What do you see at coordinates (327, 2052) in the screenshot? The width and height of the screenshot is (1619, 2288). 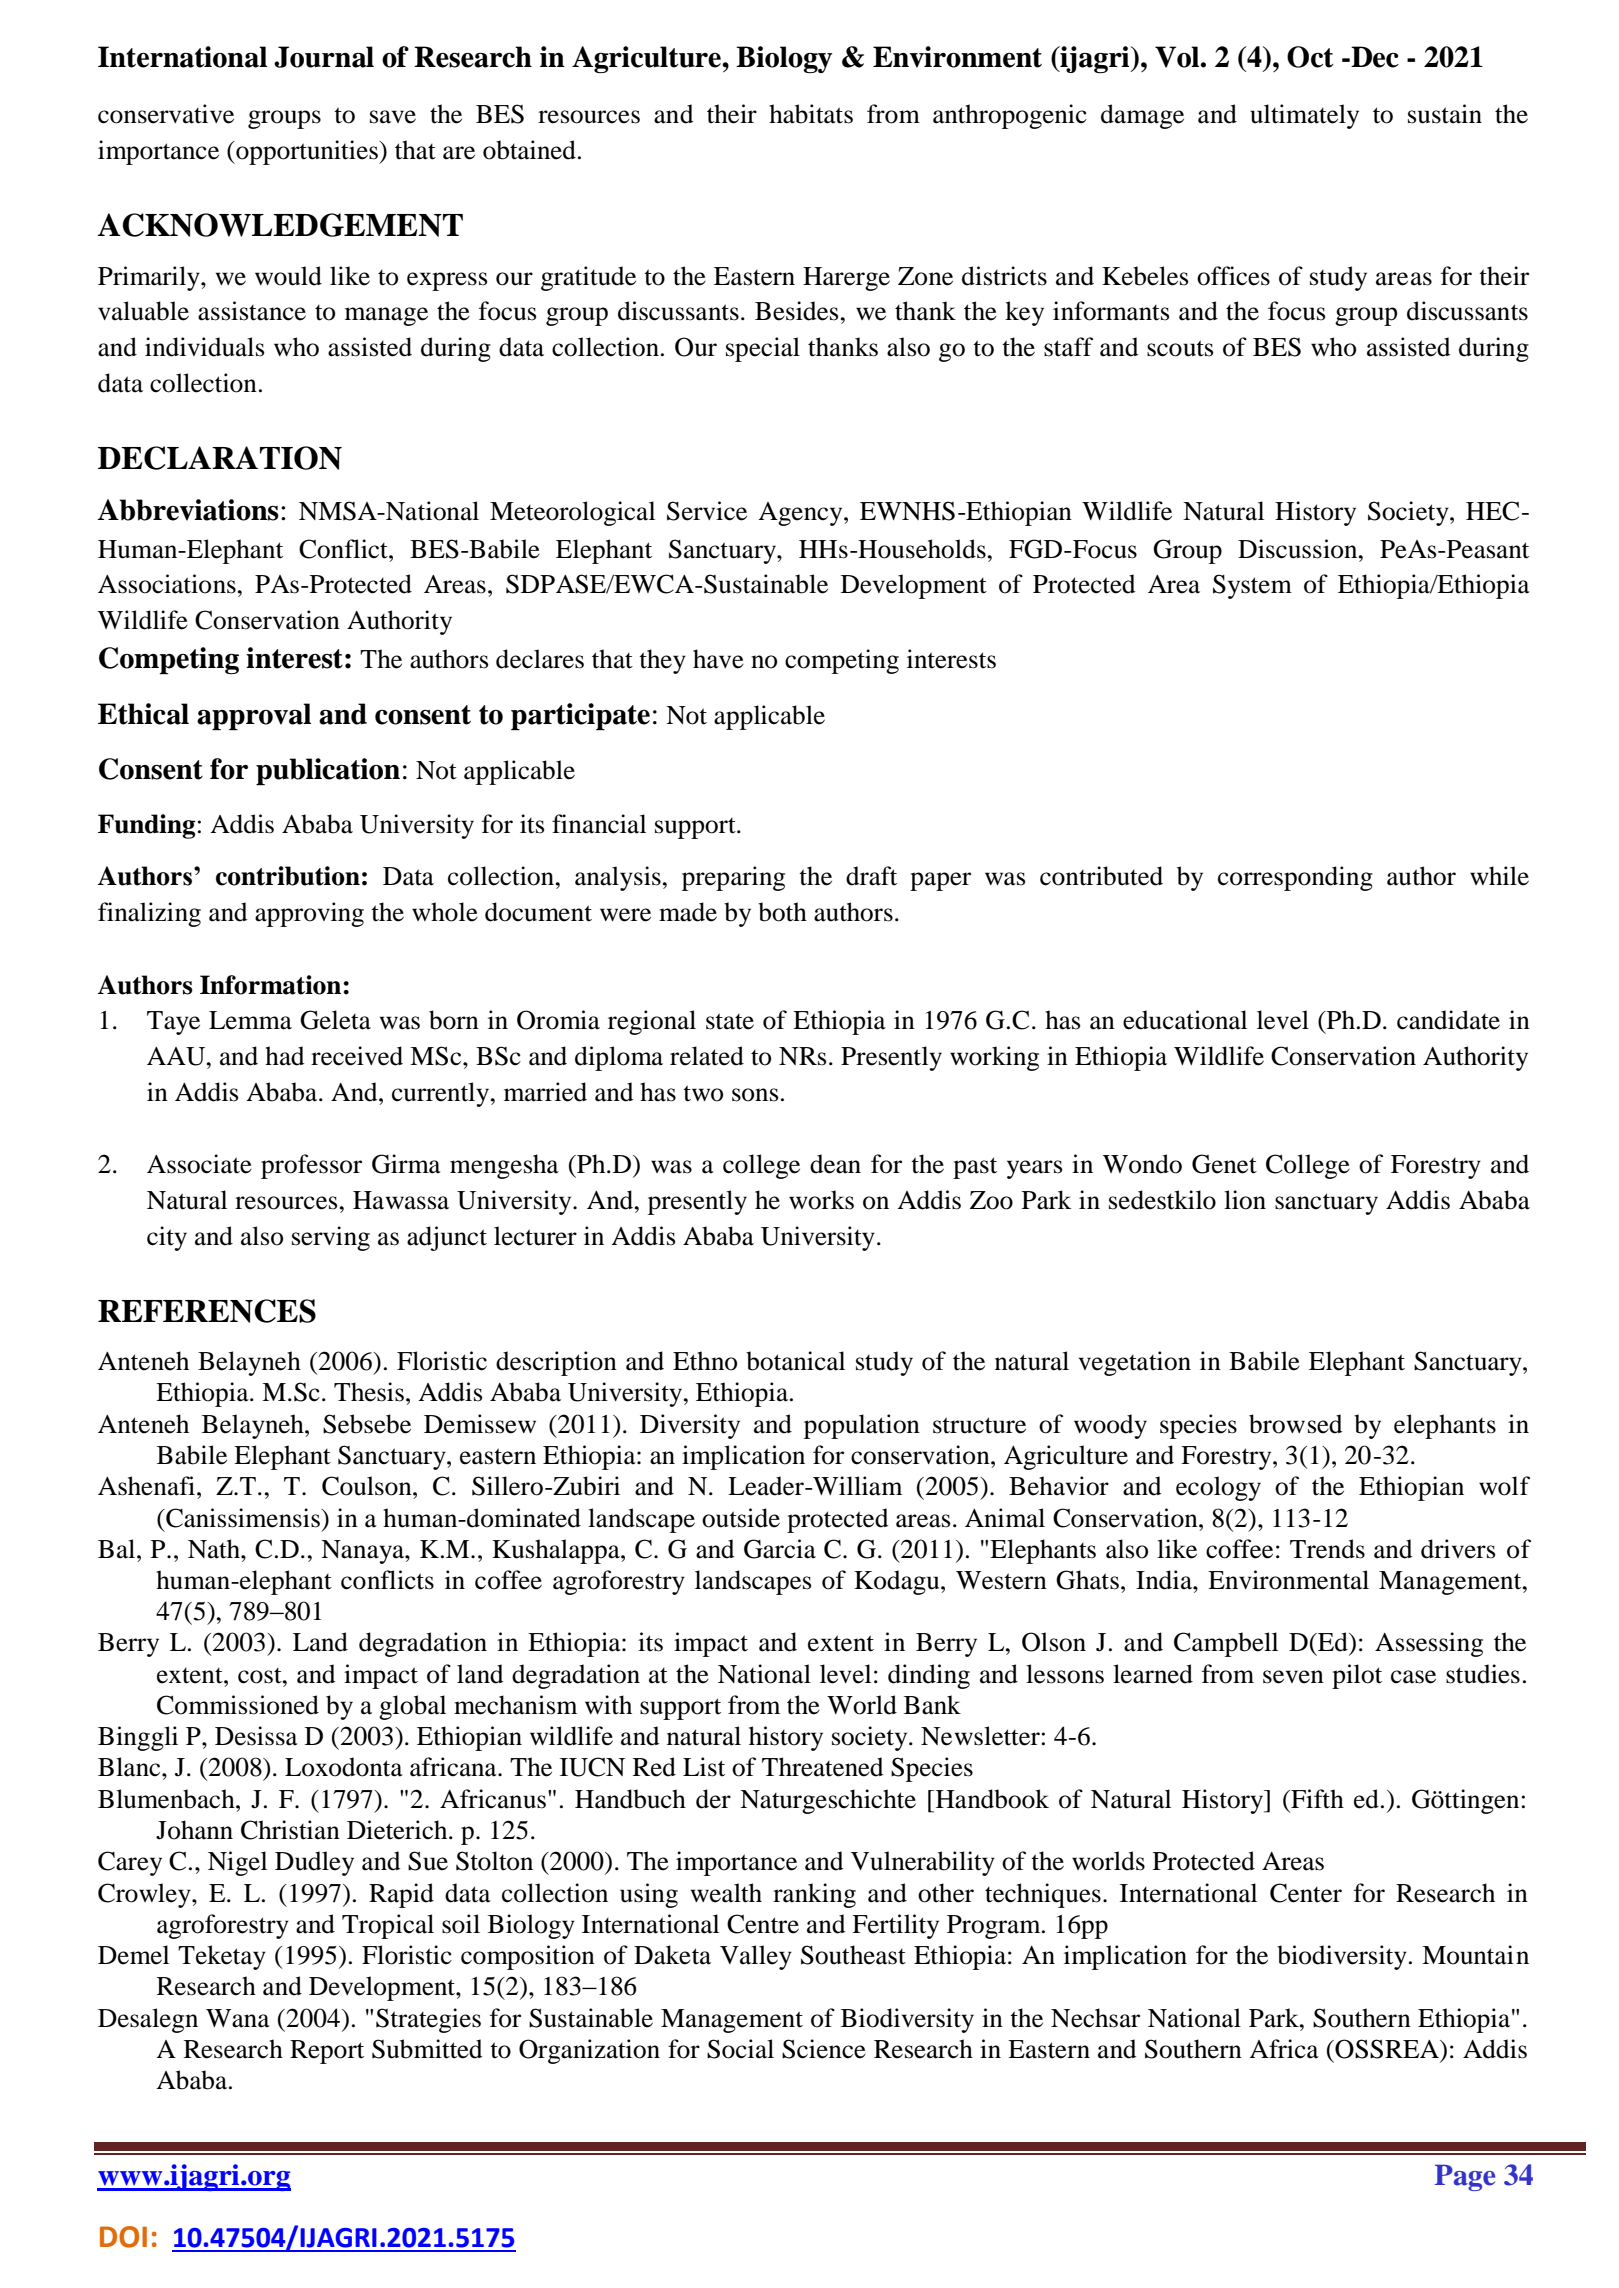 I see `Report` at bounding box center [327, 2052].
